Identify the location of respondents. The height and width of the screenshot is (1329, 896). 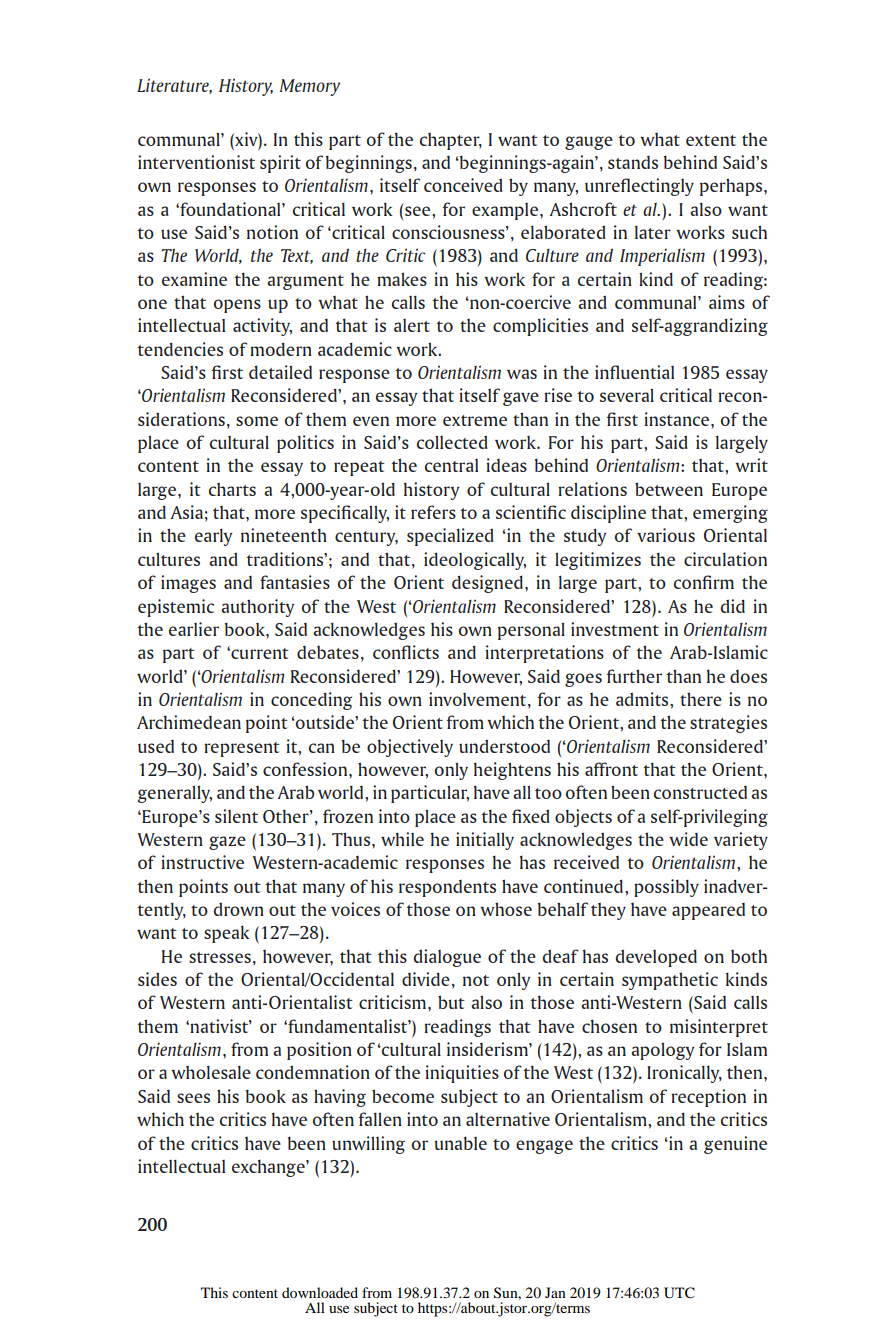
(447, 888).
